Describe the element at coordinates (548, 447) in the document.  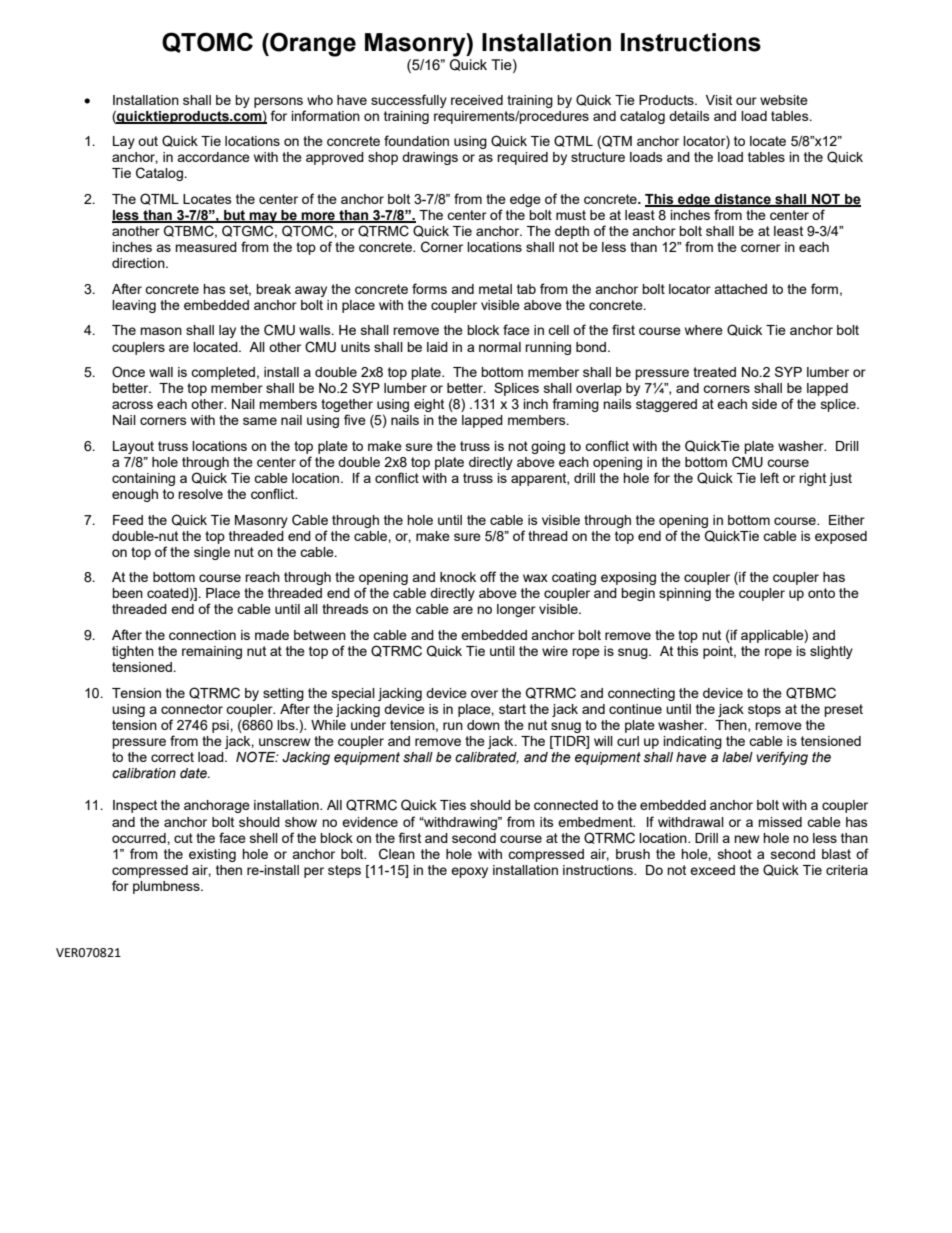
I see `going` at that location.
